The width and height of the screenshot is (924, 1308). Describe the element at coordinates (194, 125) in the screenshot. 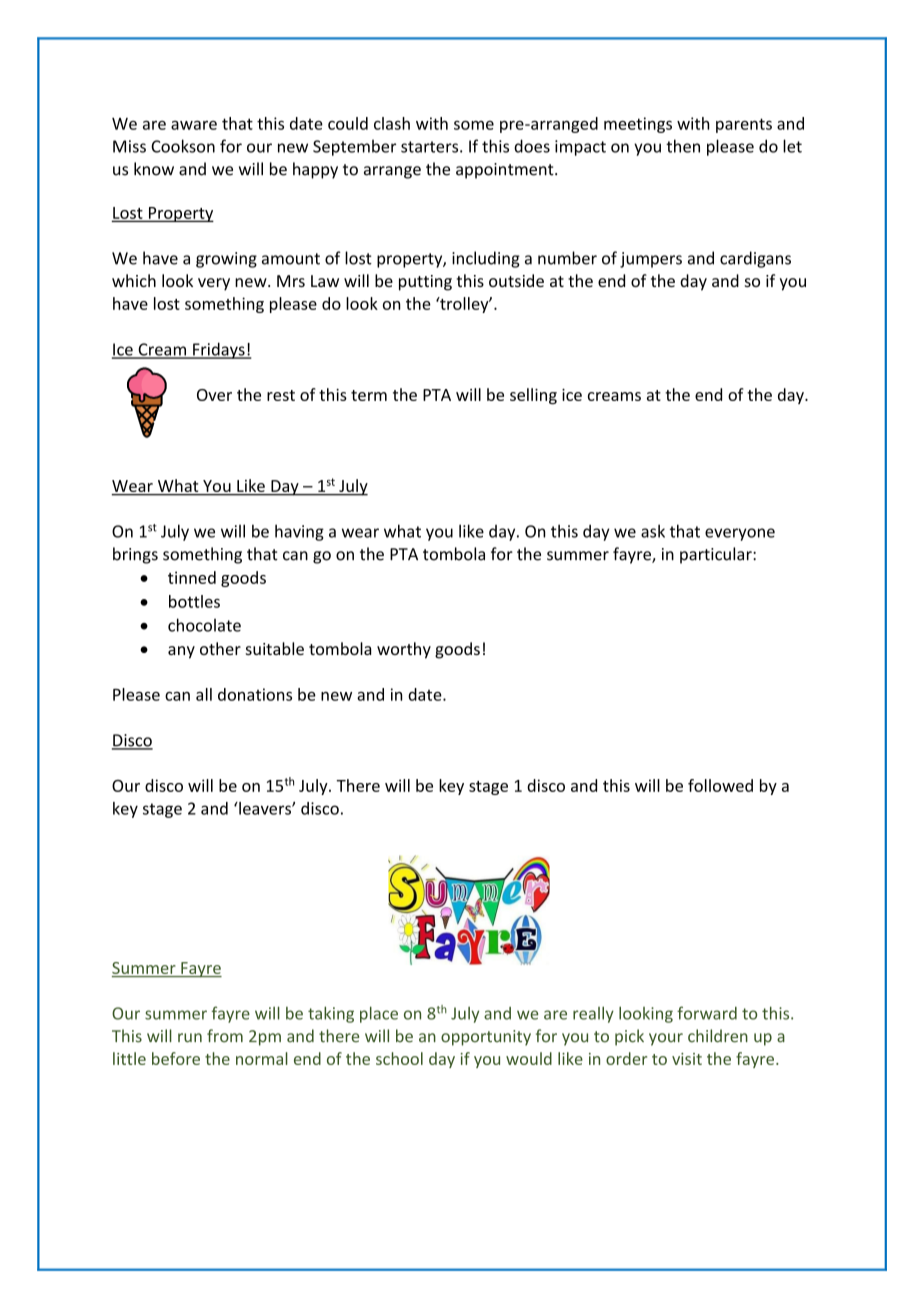

I see `aware` at that location.
